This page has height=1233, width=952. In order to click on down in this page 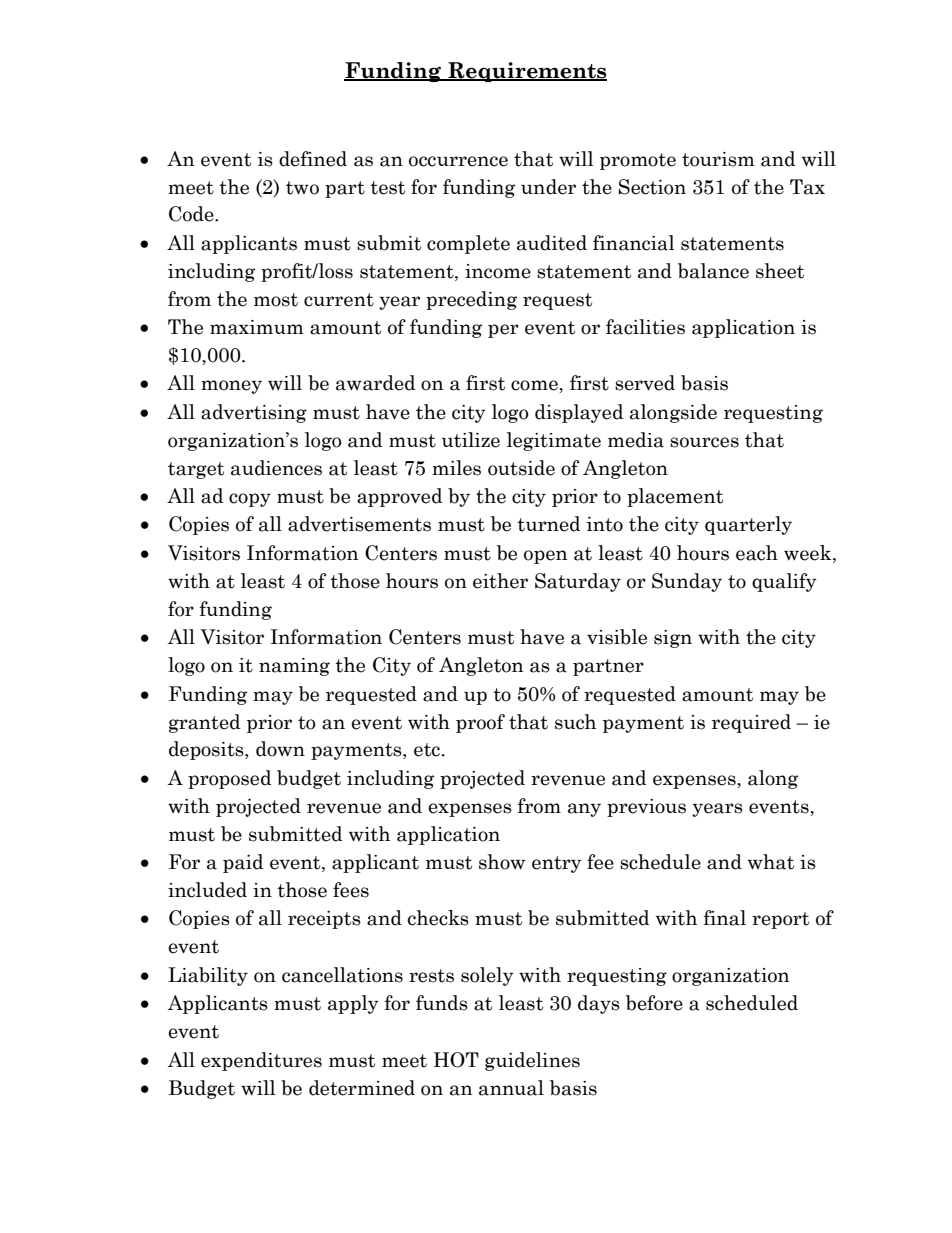, I will do `click(280, 749)`.
